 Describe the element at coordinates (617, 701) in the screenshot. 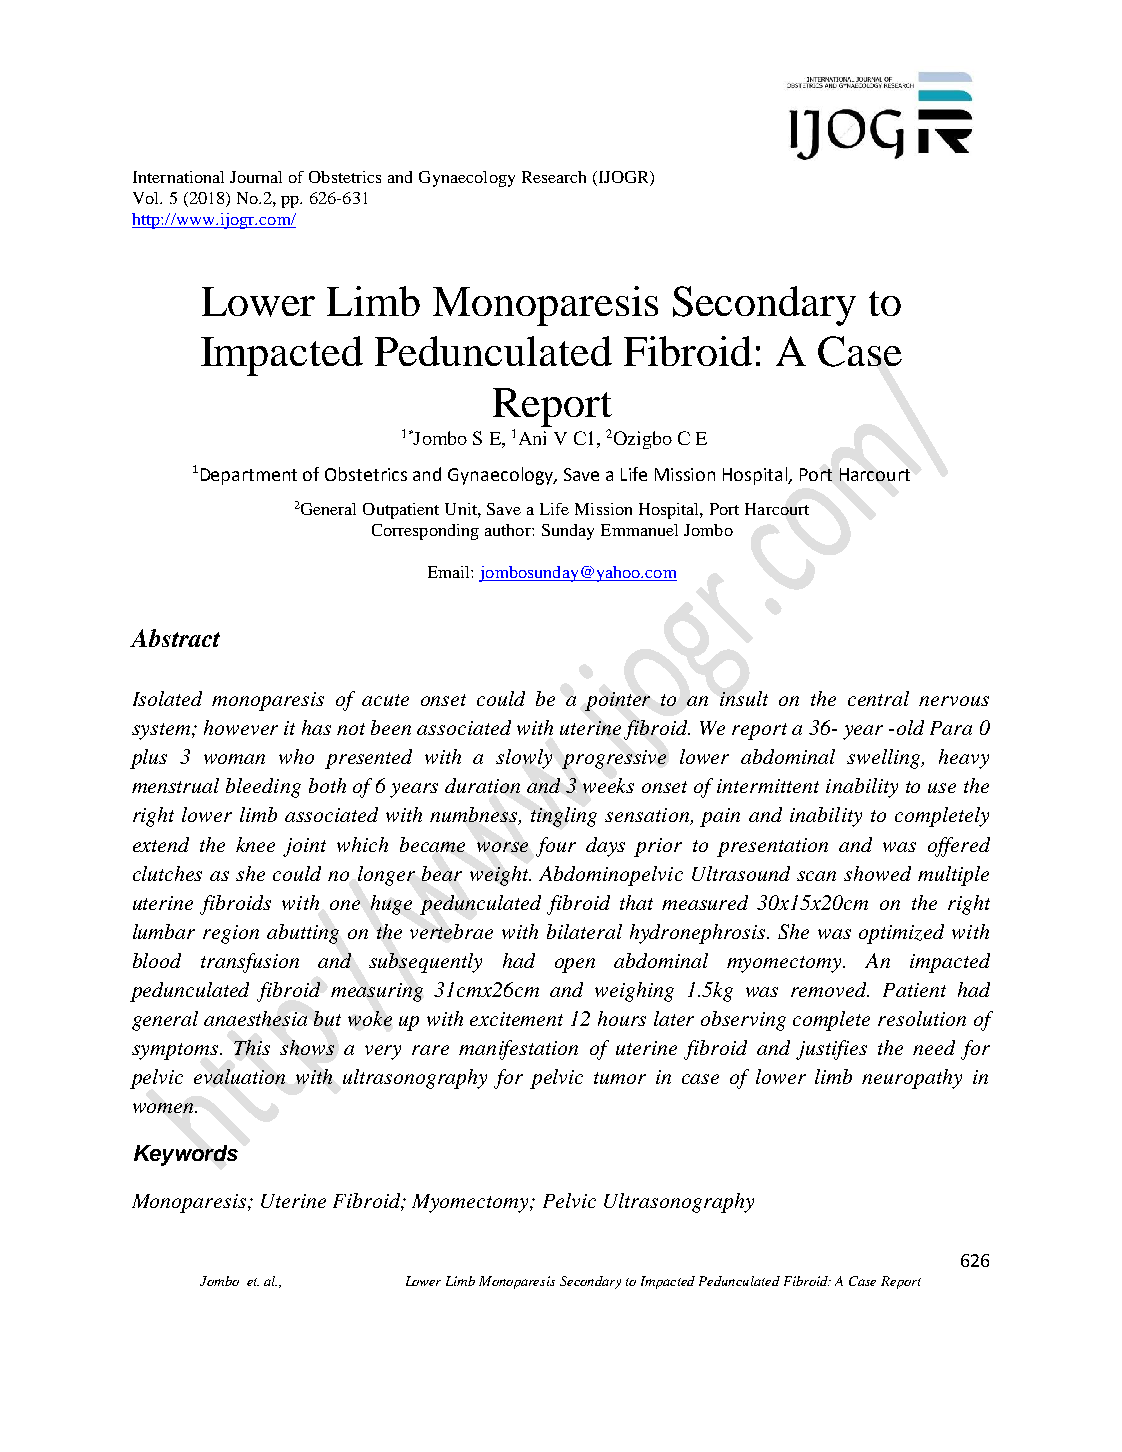

I see `pointer` at that location.
